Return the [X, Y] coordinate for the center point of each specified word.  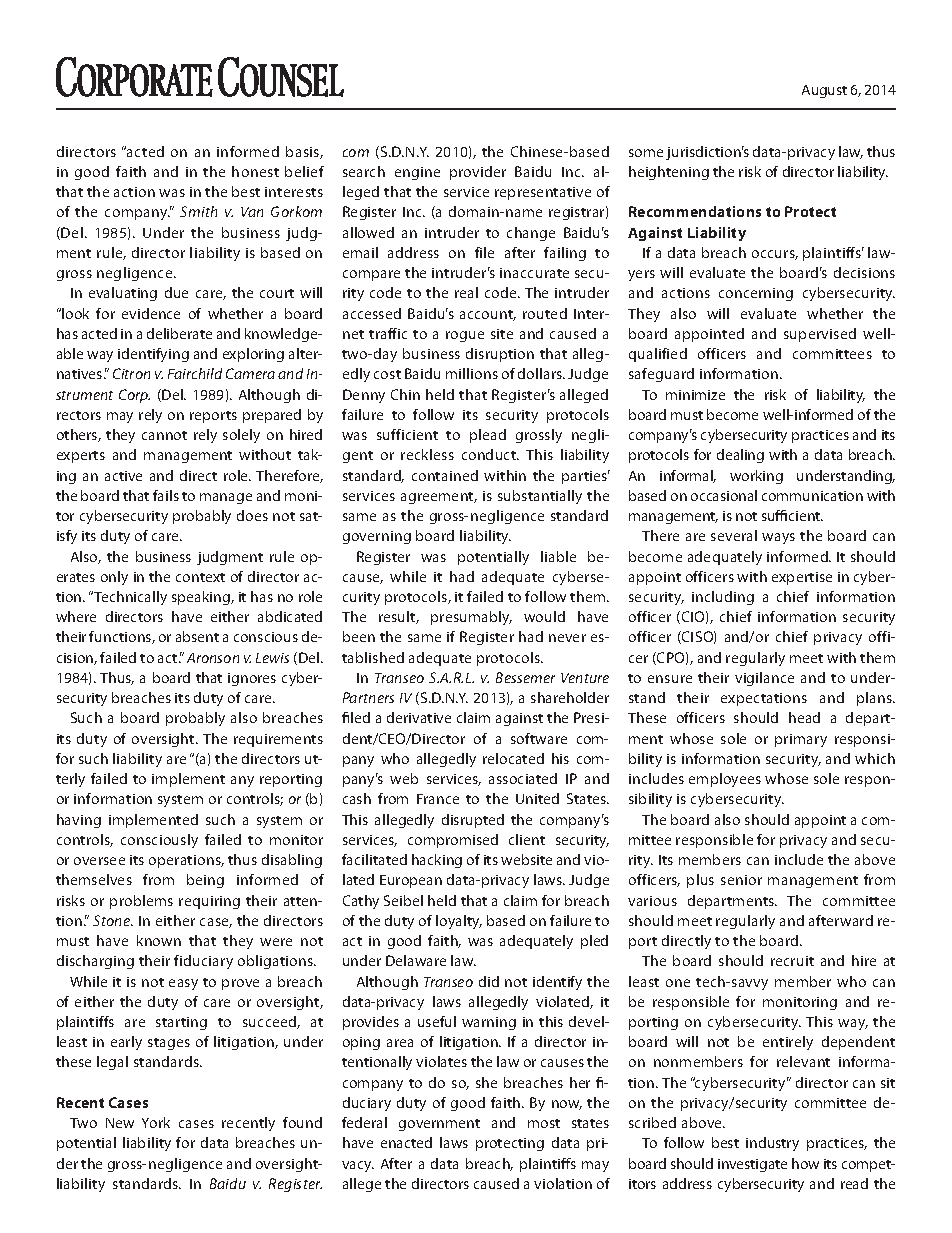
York [156, 1122]
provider [478, 173]
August [824, 91]
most [544, 1123]
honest [255, 171]
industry [772, 1144]
